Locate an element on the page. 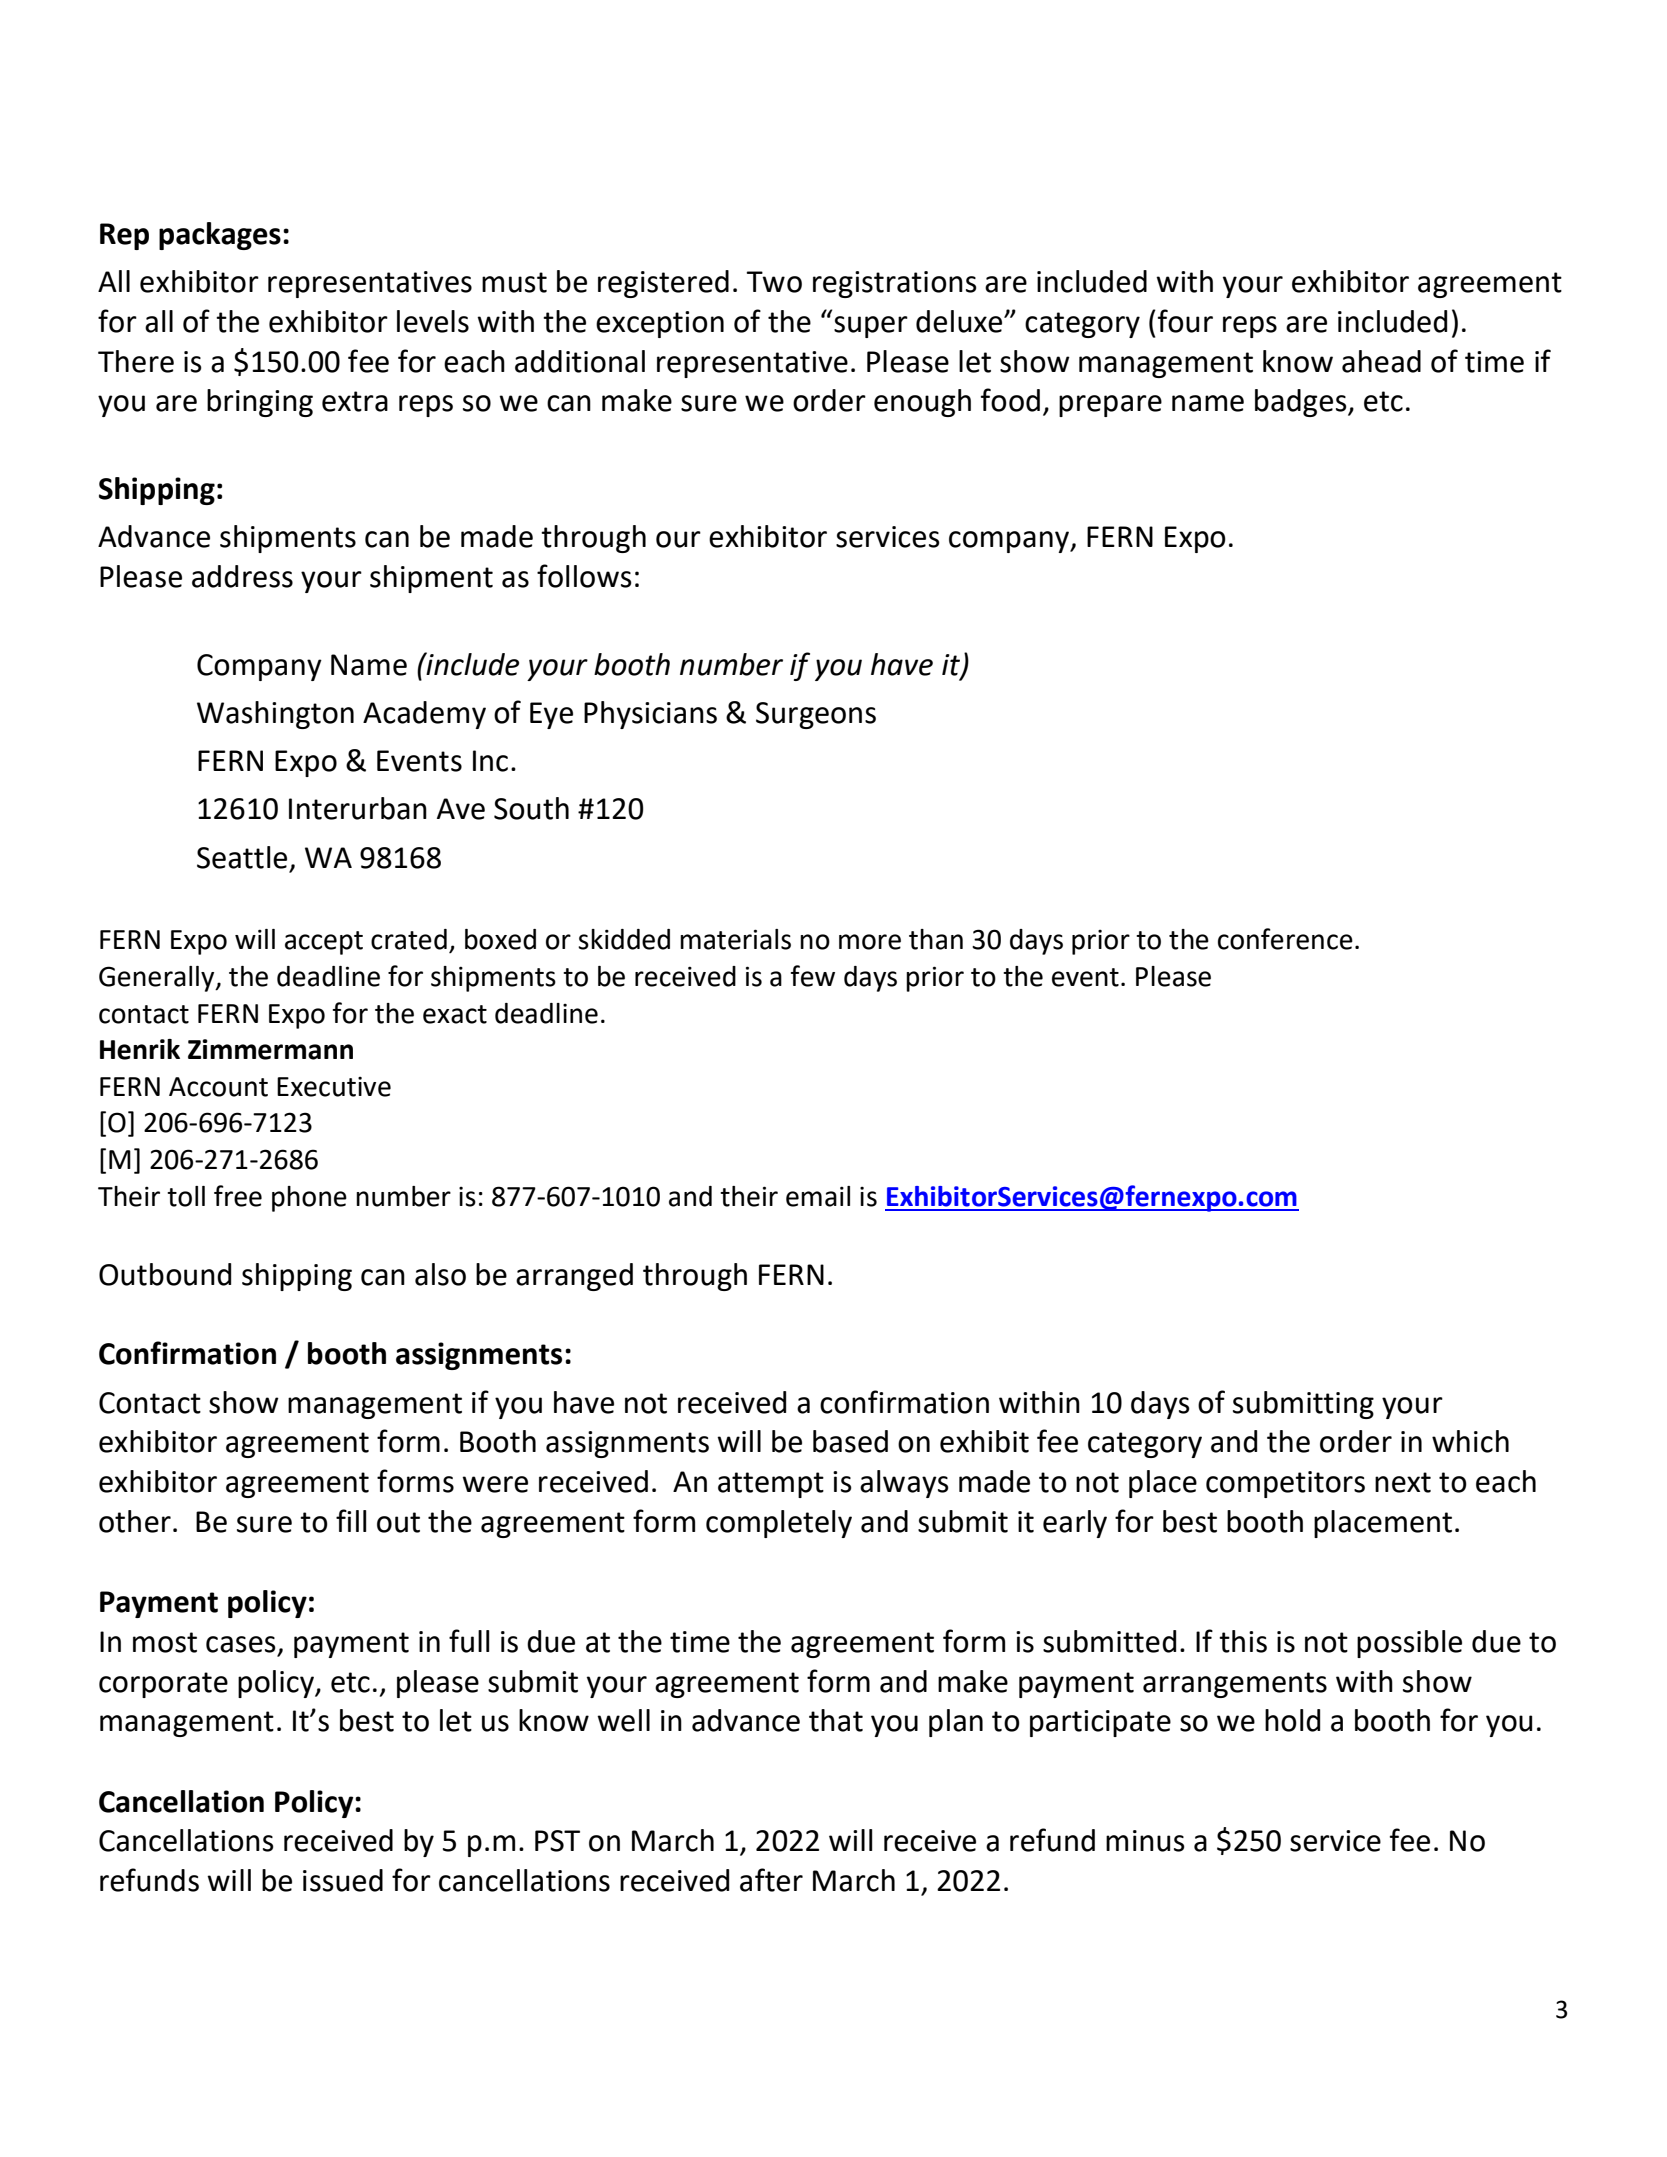 The width and height of the page is (1667, 2157). Surgeons is located at coordinates (816, 715).
